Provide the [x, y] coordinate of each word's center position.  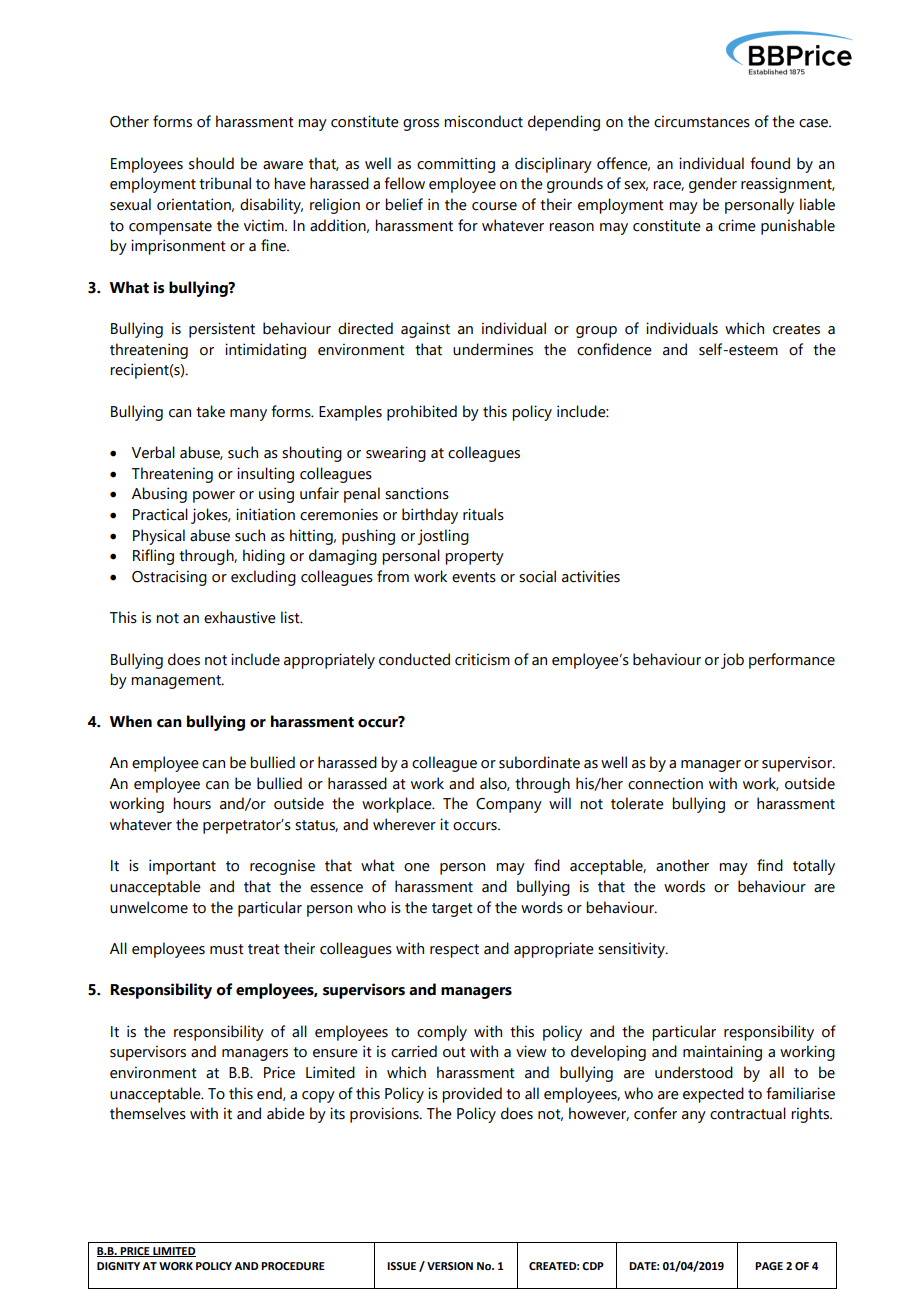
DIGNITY [118, 1266]
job [732, 661]
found [770, 163]
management [177, 682]
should [211, 163]
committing [456, 165]
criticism [482, 659]
